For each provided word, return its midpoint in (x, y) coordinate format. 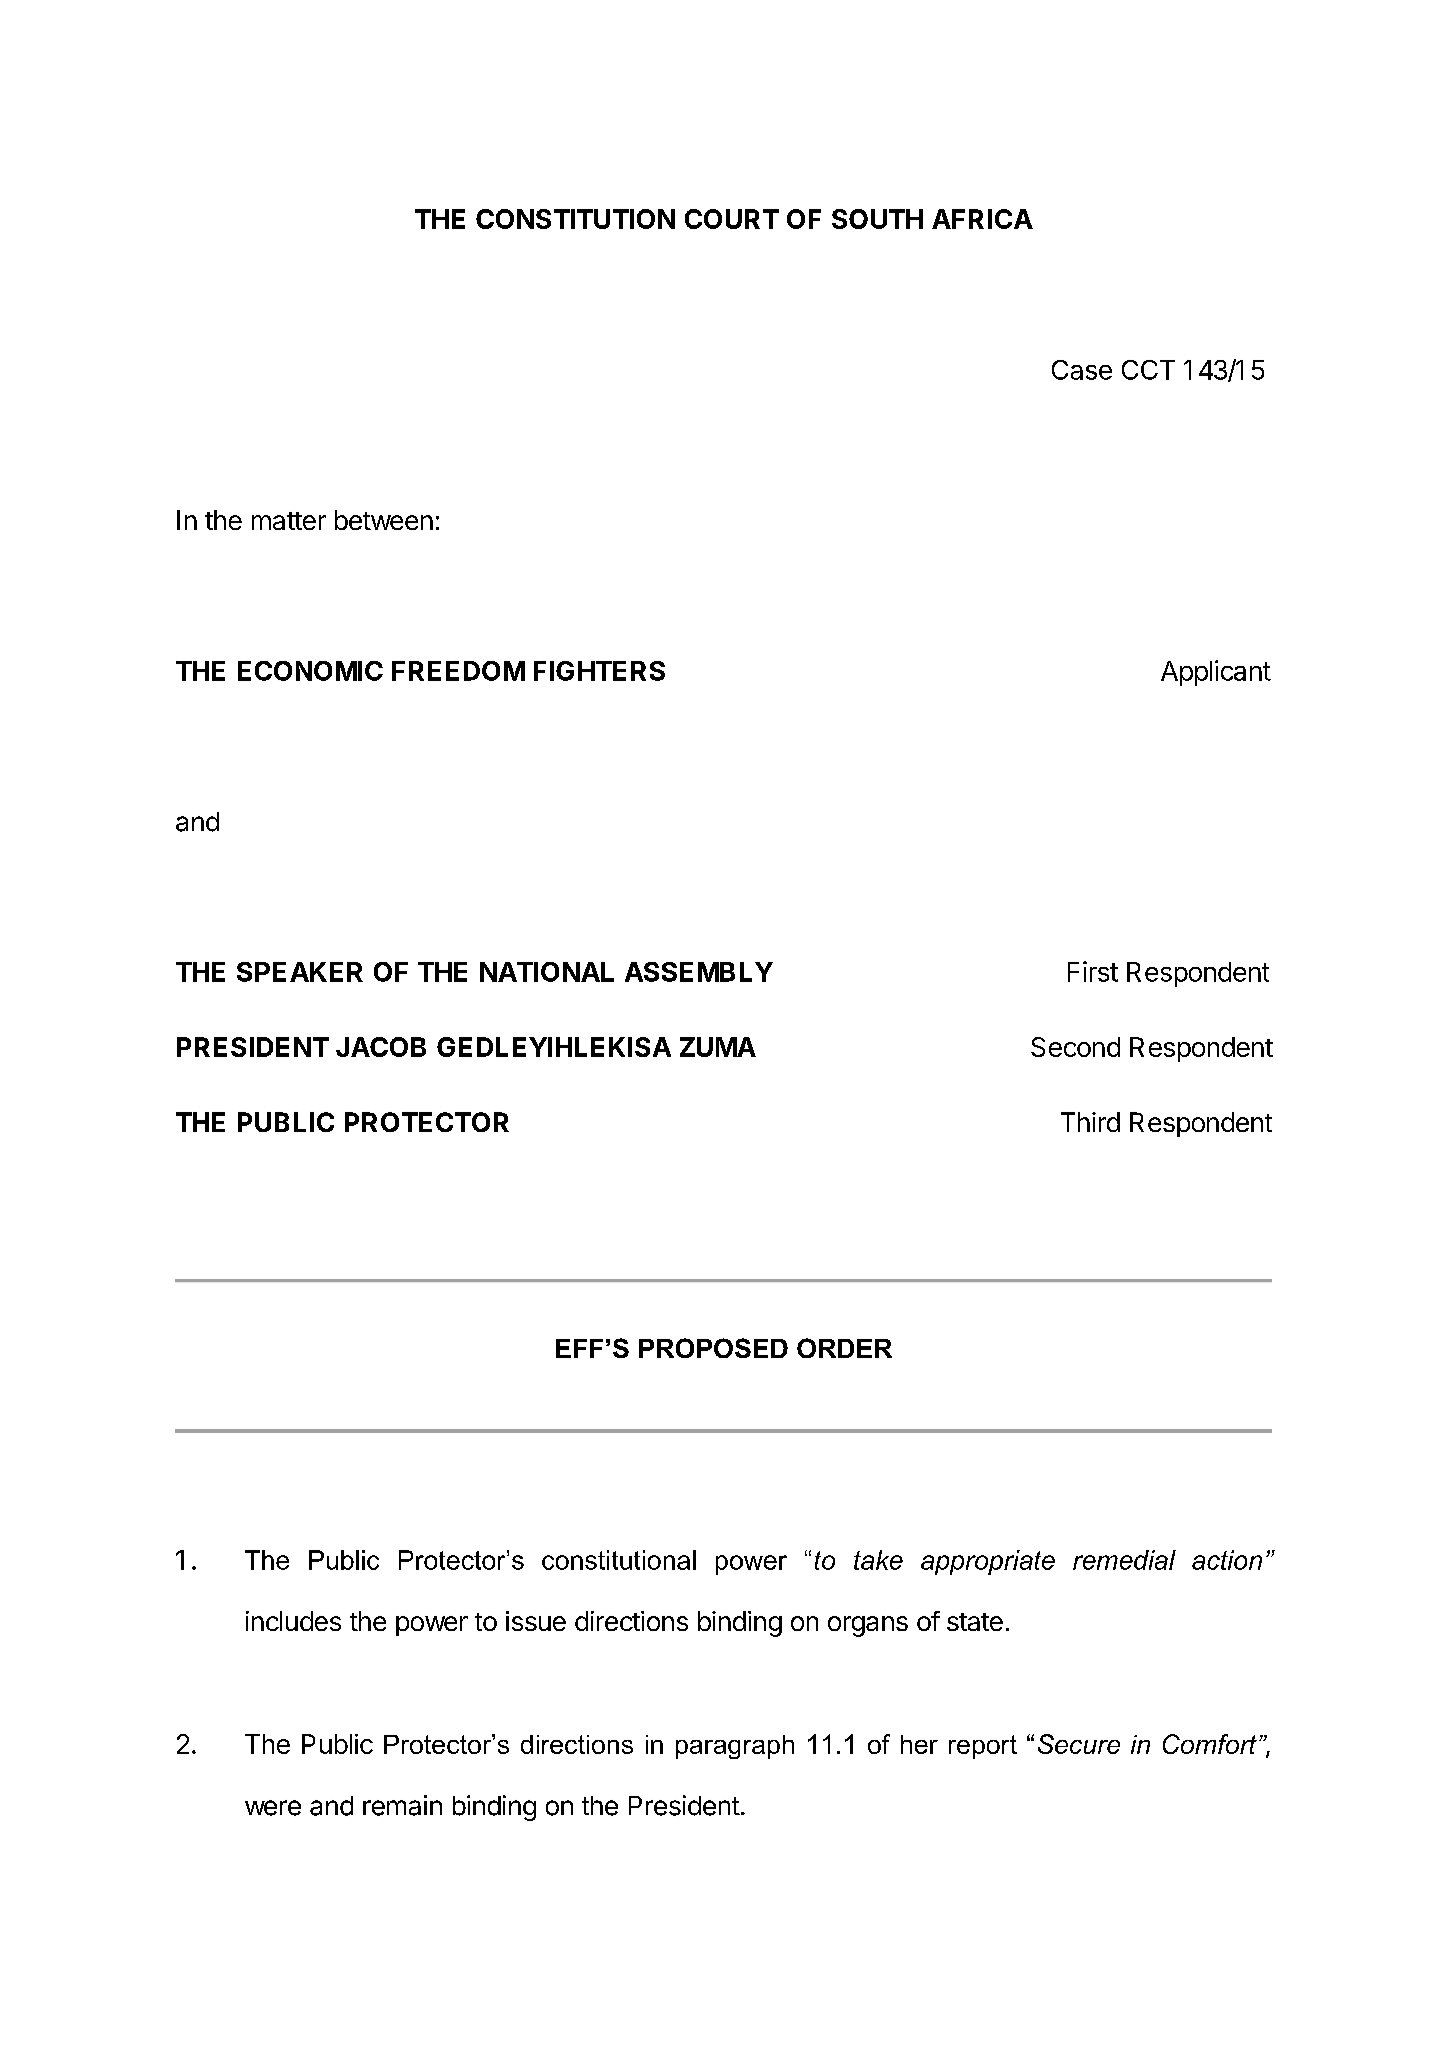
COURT (732, 219)
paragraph (735, 1747)
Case (1082, 370)
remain (402, 1805)
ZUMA (718, 1047)
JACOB (381, 1047)
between (384, 520)
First (1093, 971)
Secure (1079, 1744)
